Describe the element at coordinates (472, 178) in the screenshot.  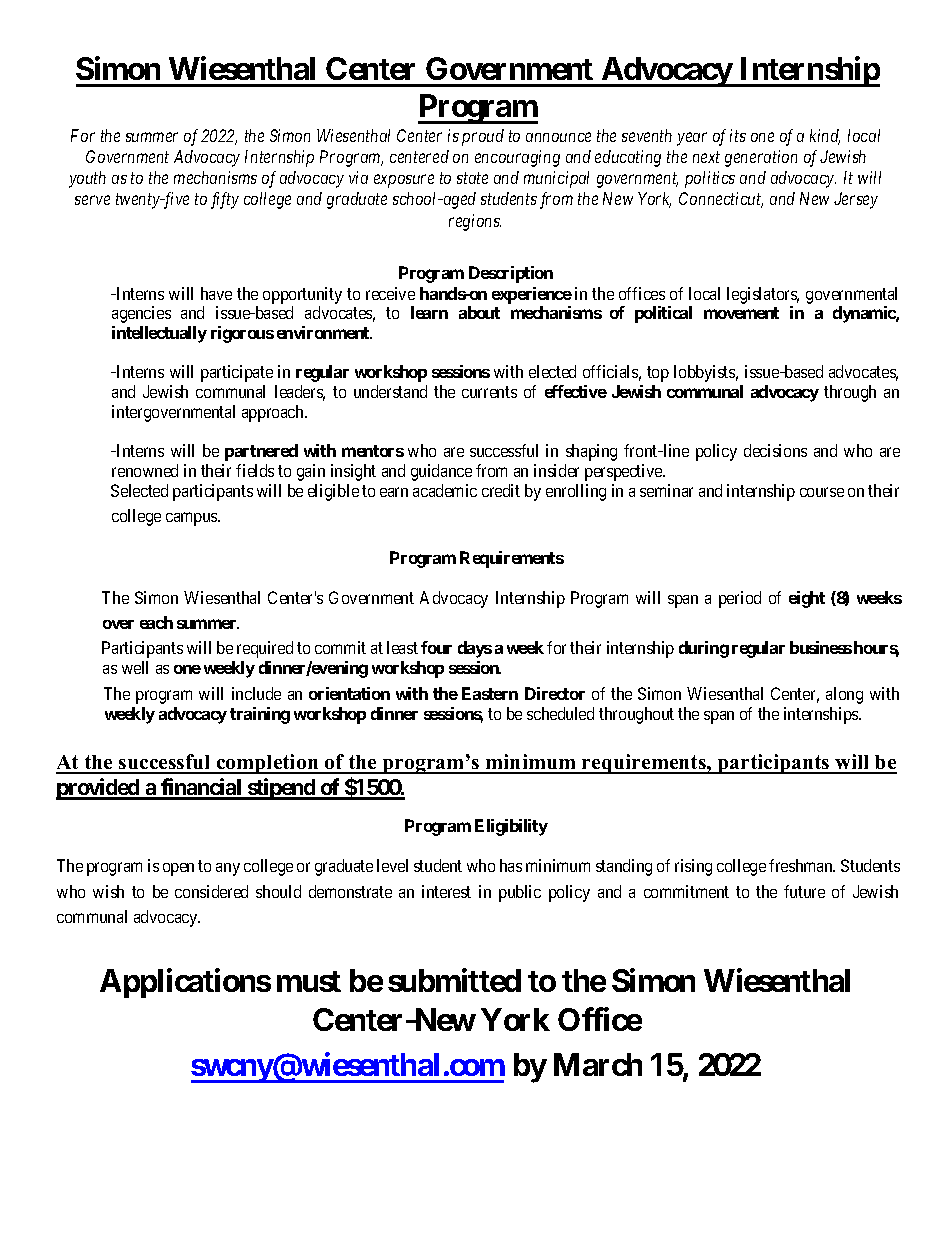
I see `state` at that location.
